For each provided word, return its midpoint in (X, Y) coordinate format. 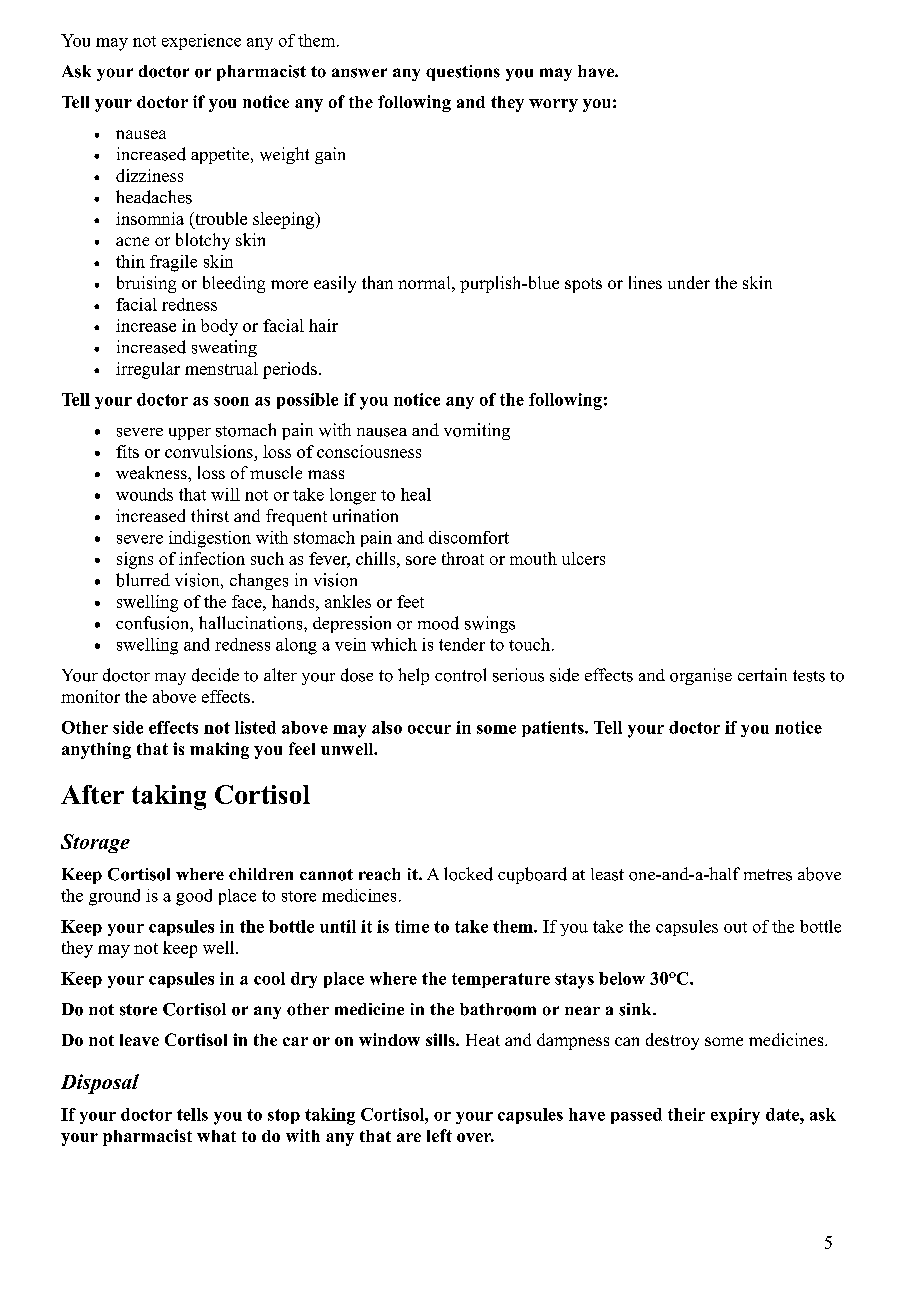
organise (701, 676)
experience (201, 42)
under (689, 282)
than (377, 282)
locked (468, 874)
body (219, 327)
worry (553, 105)
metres (768, 875)
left (439, 1135)
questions (463, 73)
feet (410, 601)
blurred (143, 580)
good (194, 897)
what (216, 1136)
